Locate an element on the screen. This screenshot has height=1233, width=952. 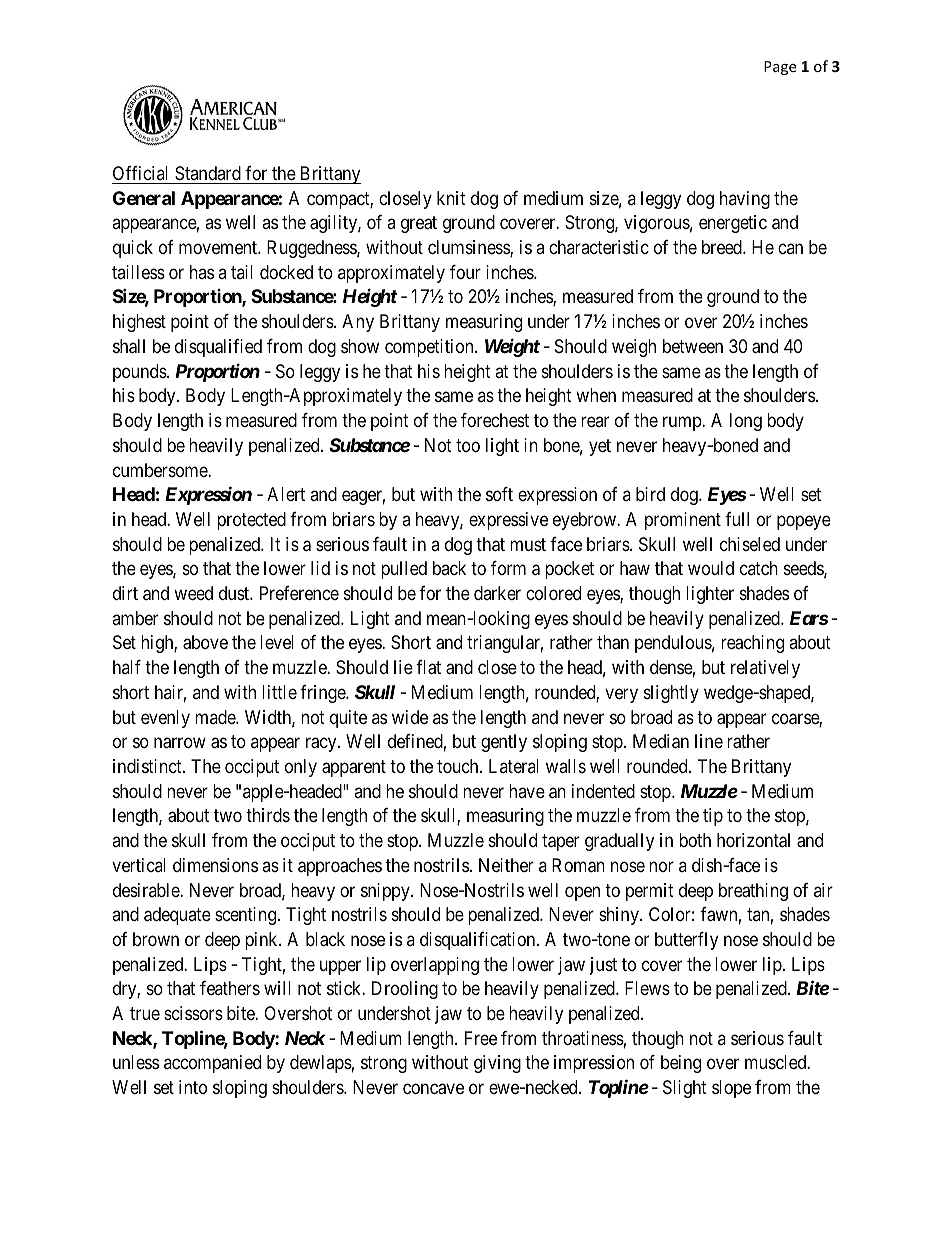
narrow is located at coordinates (180, 743).
